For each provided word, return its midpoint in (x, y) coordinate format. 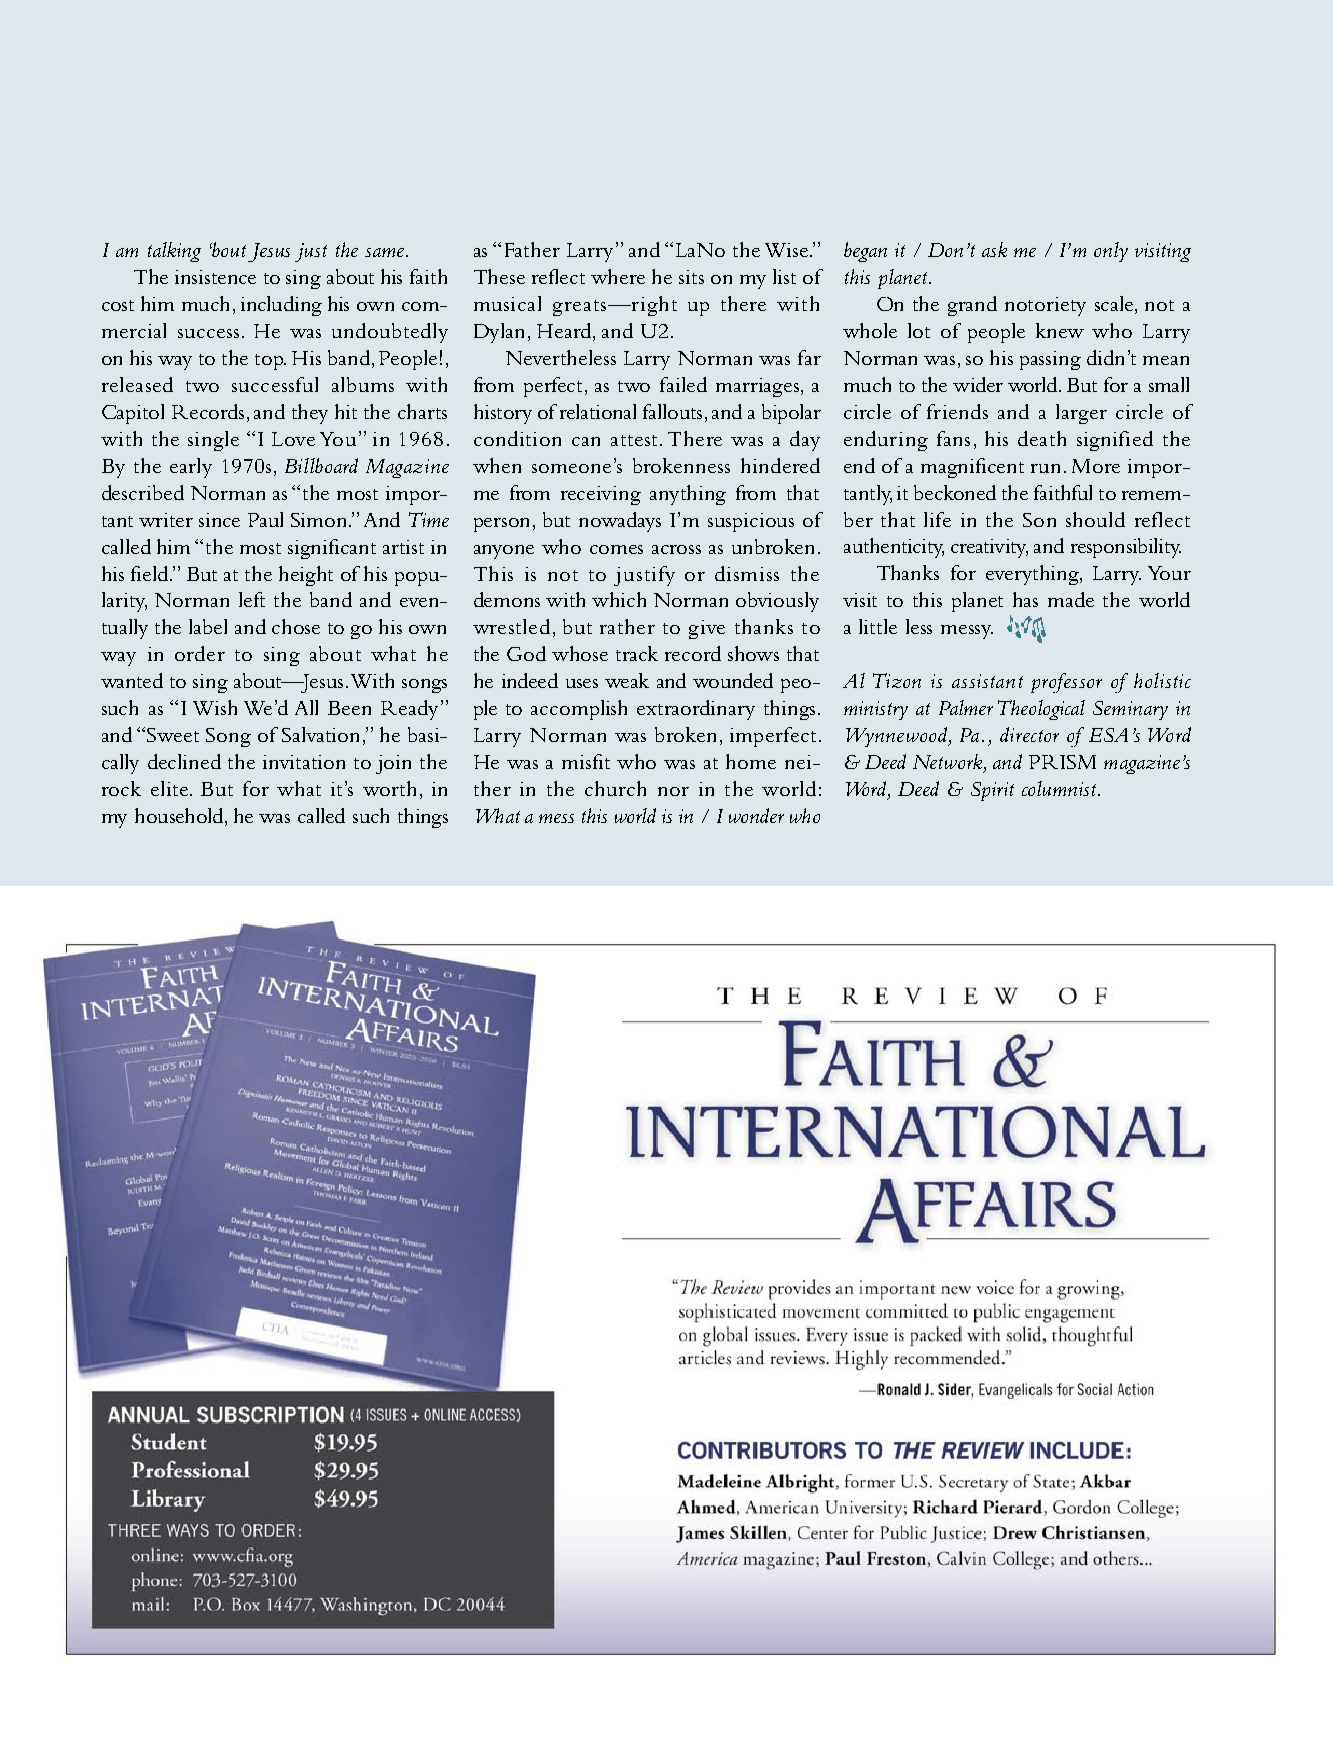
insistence (215, 277)
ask (994, 249)
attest (634, 440)
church (615, 788)
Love (293, 439)
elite (169, 788)
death (1042, 438)
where (618, 276)
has (1025, 599)
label (208, 626)
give (707, 629)
